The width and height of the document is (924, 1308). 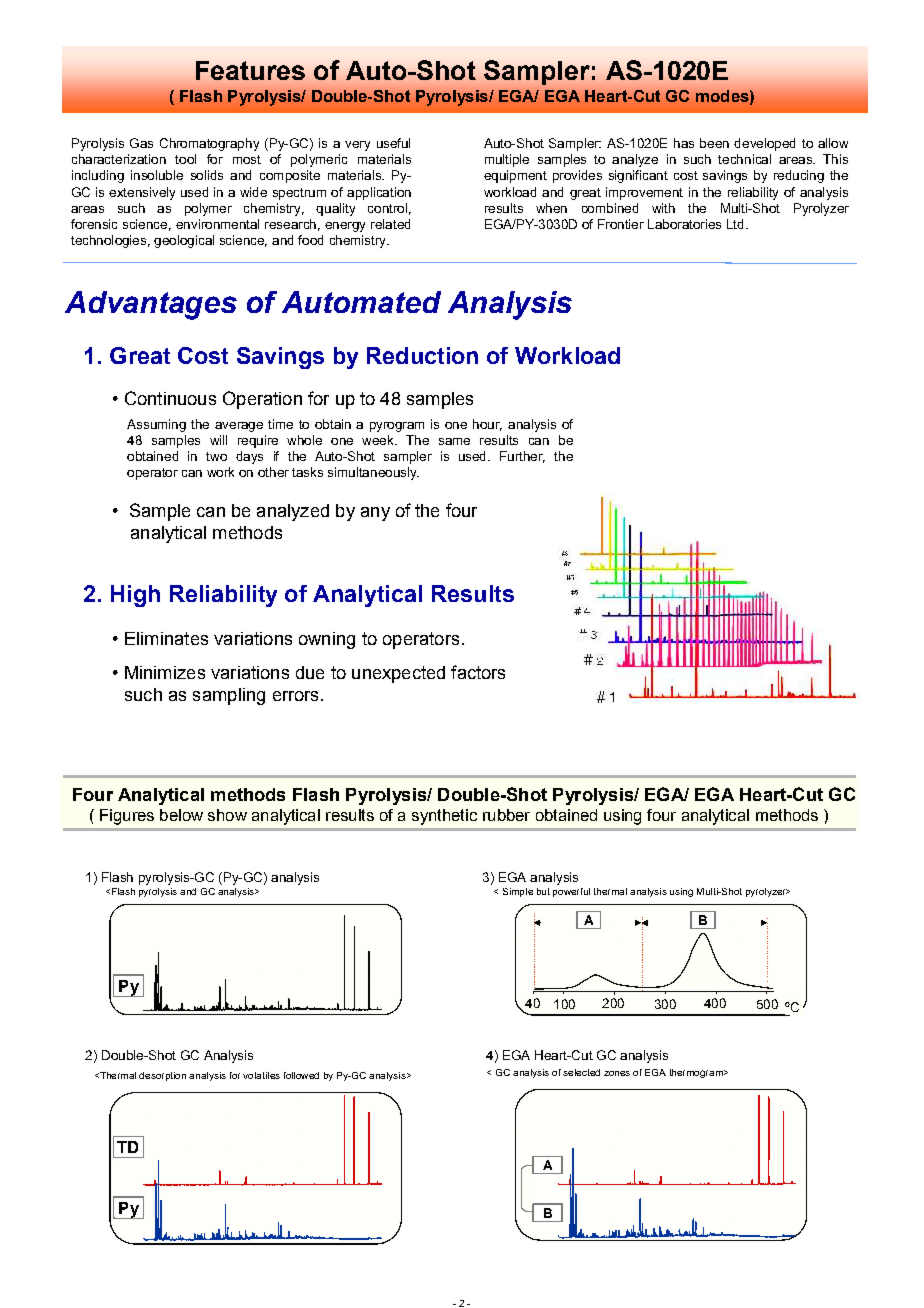 I want to click on Chromatography, so click(x=209, y=144).
